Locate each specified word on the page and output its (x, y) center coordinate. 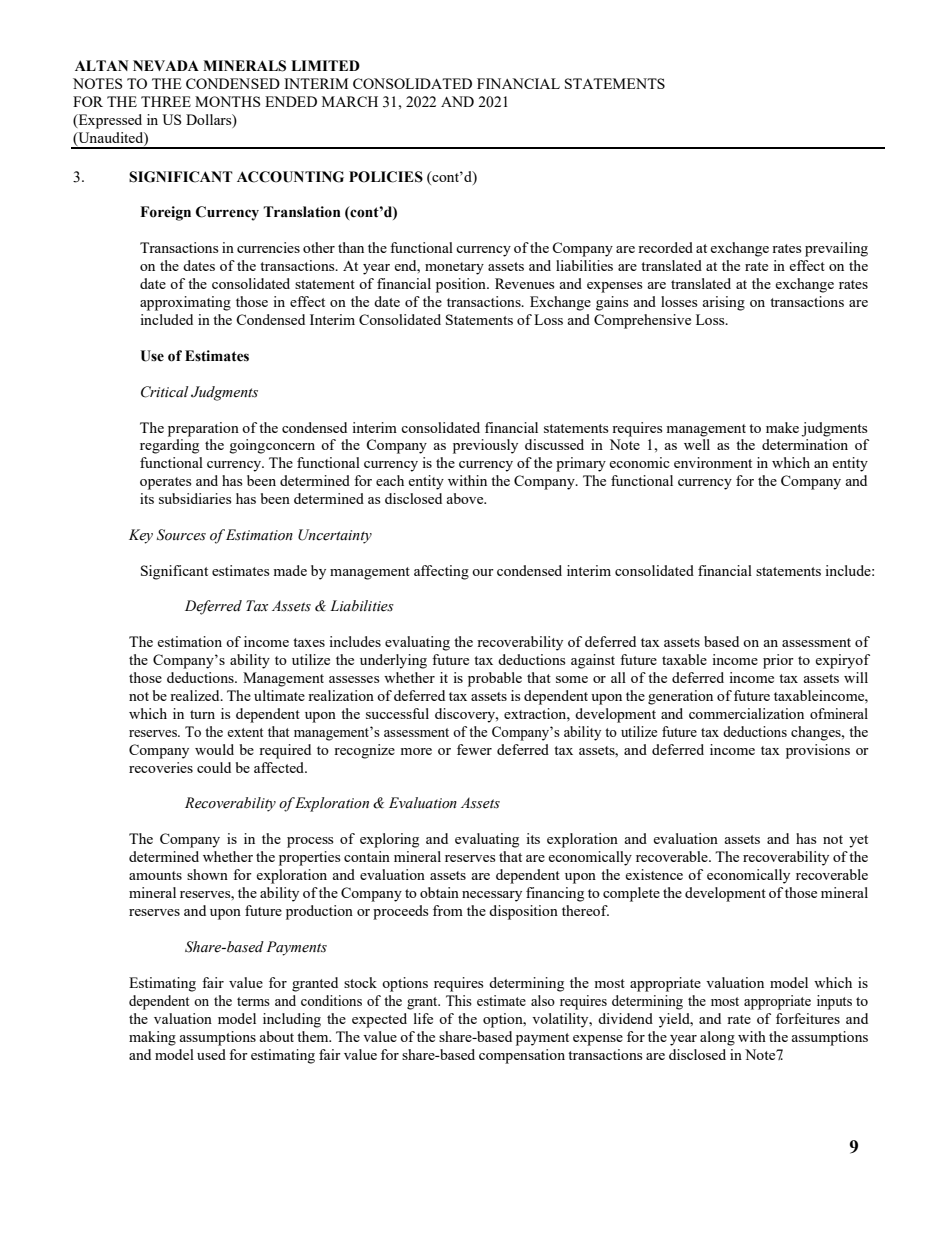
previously (485, 446)
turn (202, 714)
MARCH (350, 101)
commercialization (746, 713)
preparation (203, 429)
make (782, 427)
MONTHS (228, 101)
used (211, 1054)
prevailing (836, 249)
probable (495, 679)
